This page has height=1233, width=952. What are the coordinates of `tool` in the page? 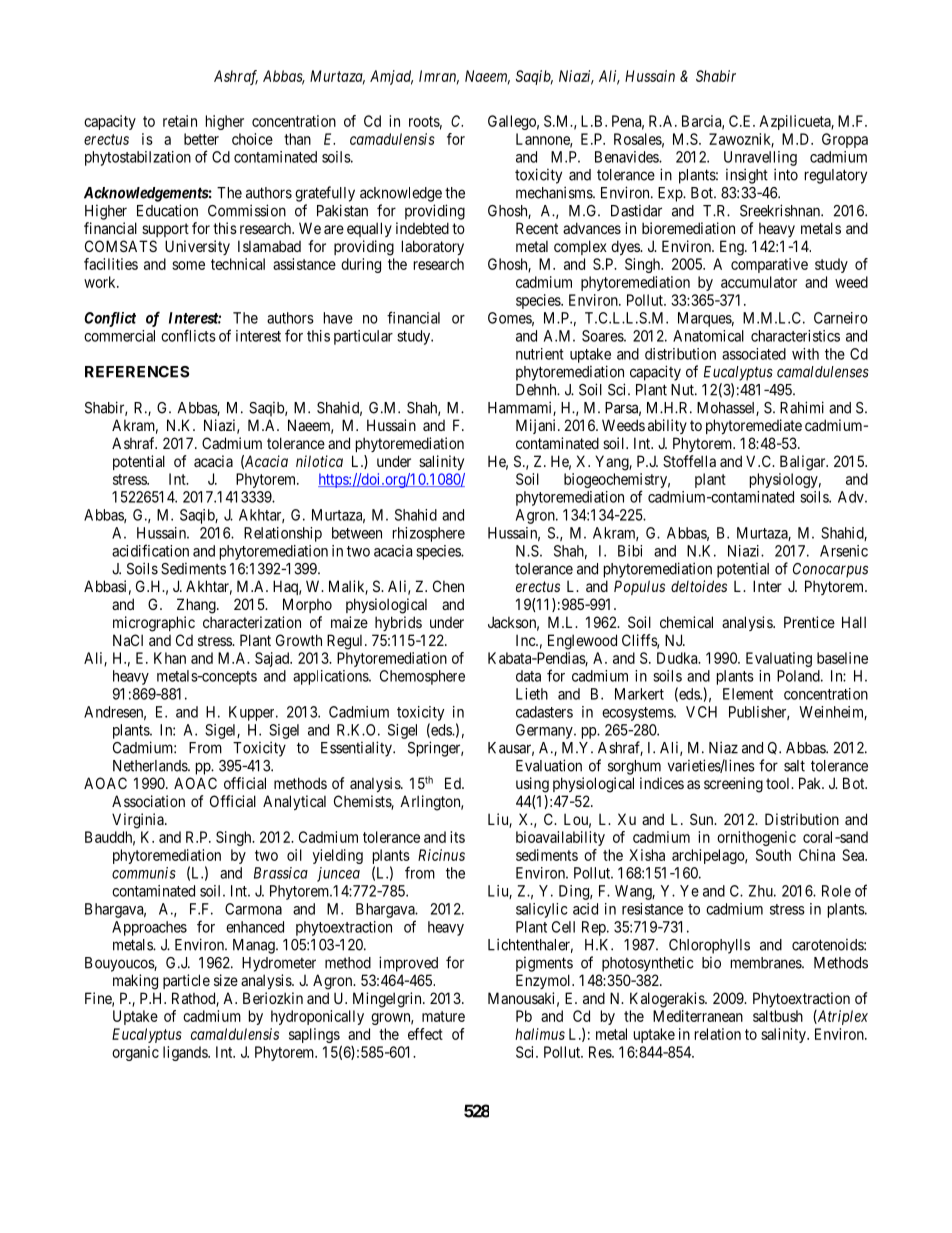 It's located at (779, 783).
